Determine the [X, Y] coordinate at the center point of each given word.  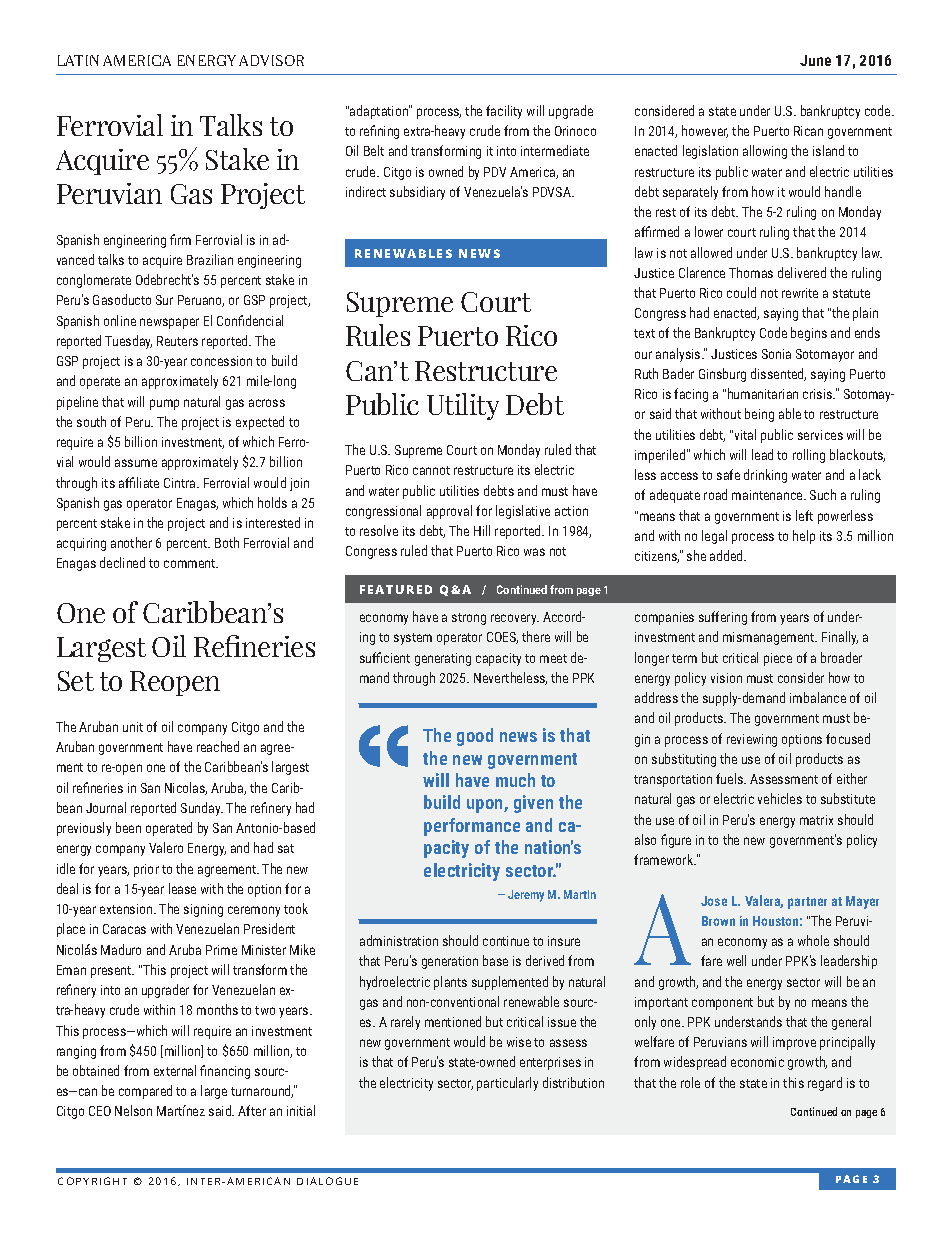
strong [469, 619]
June [815, 60]
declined [122, 562]
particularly [507, 1084]
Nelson [133, 1110]
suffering [723, 618]
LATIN [78, 60]
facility [504, 112]
